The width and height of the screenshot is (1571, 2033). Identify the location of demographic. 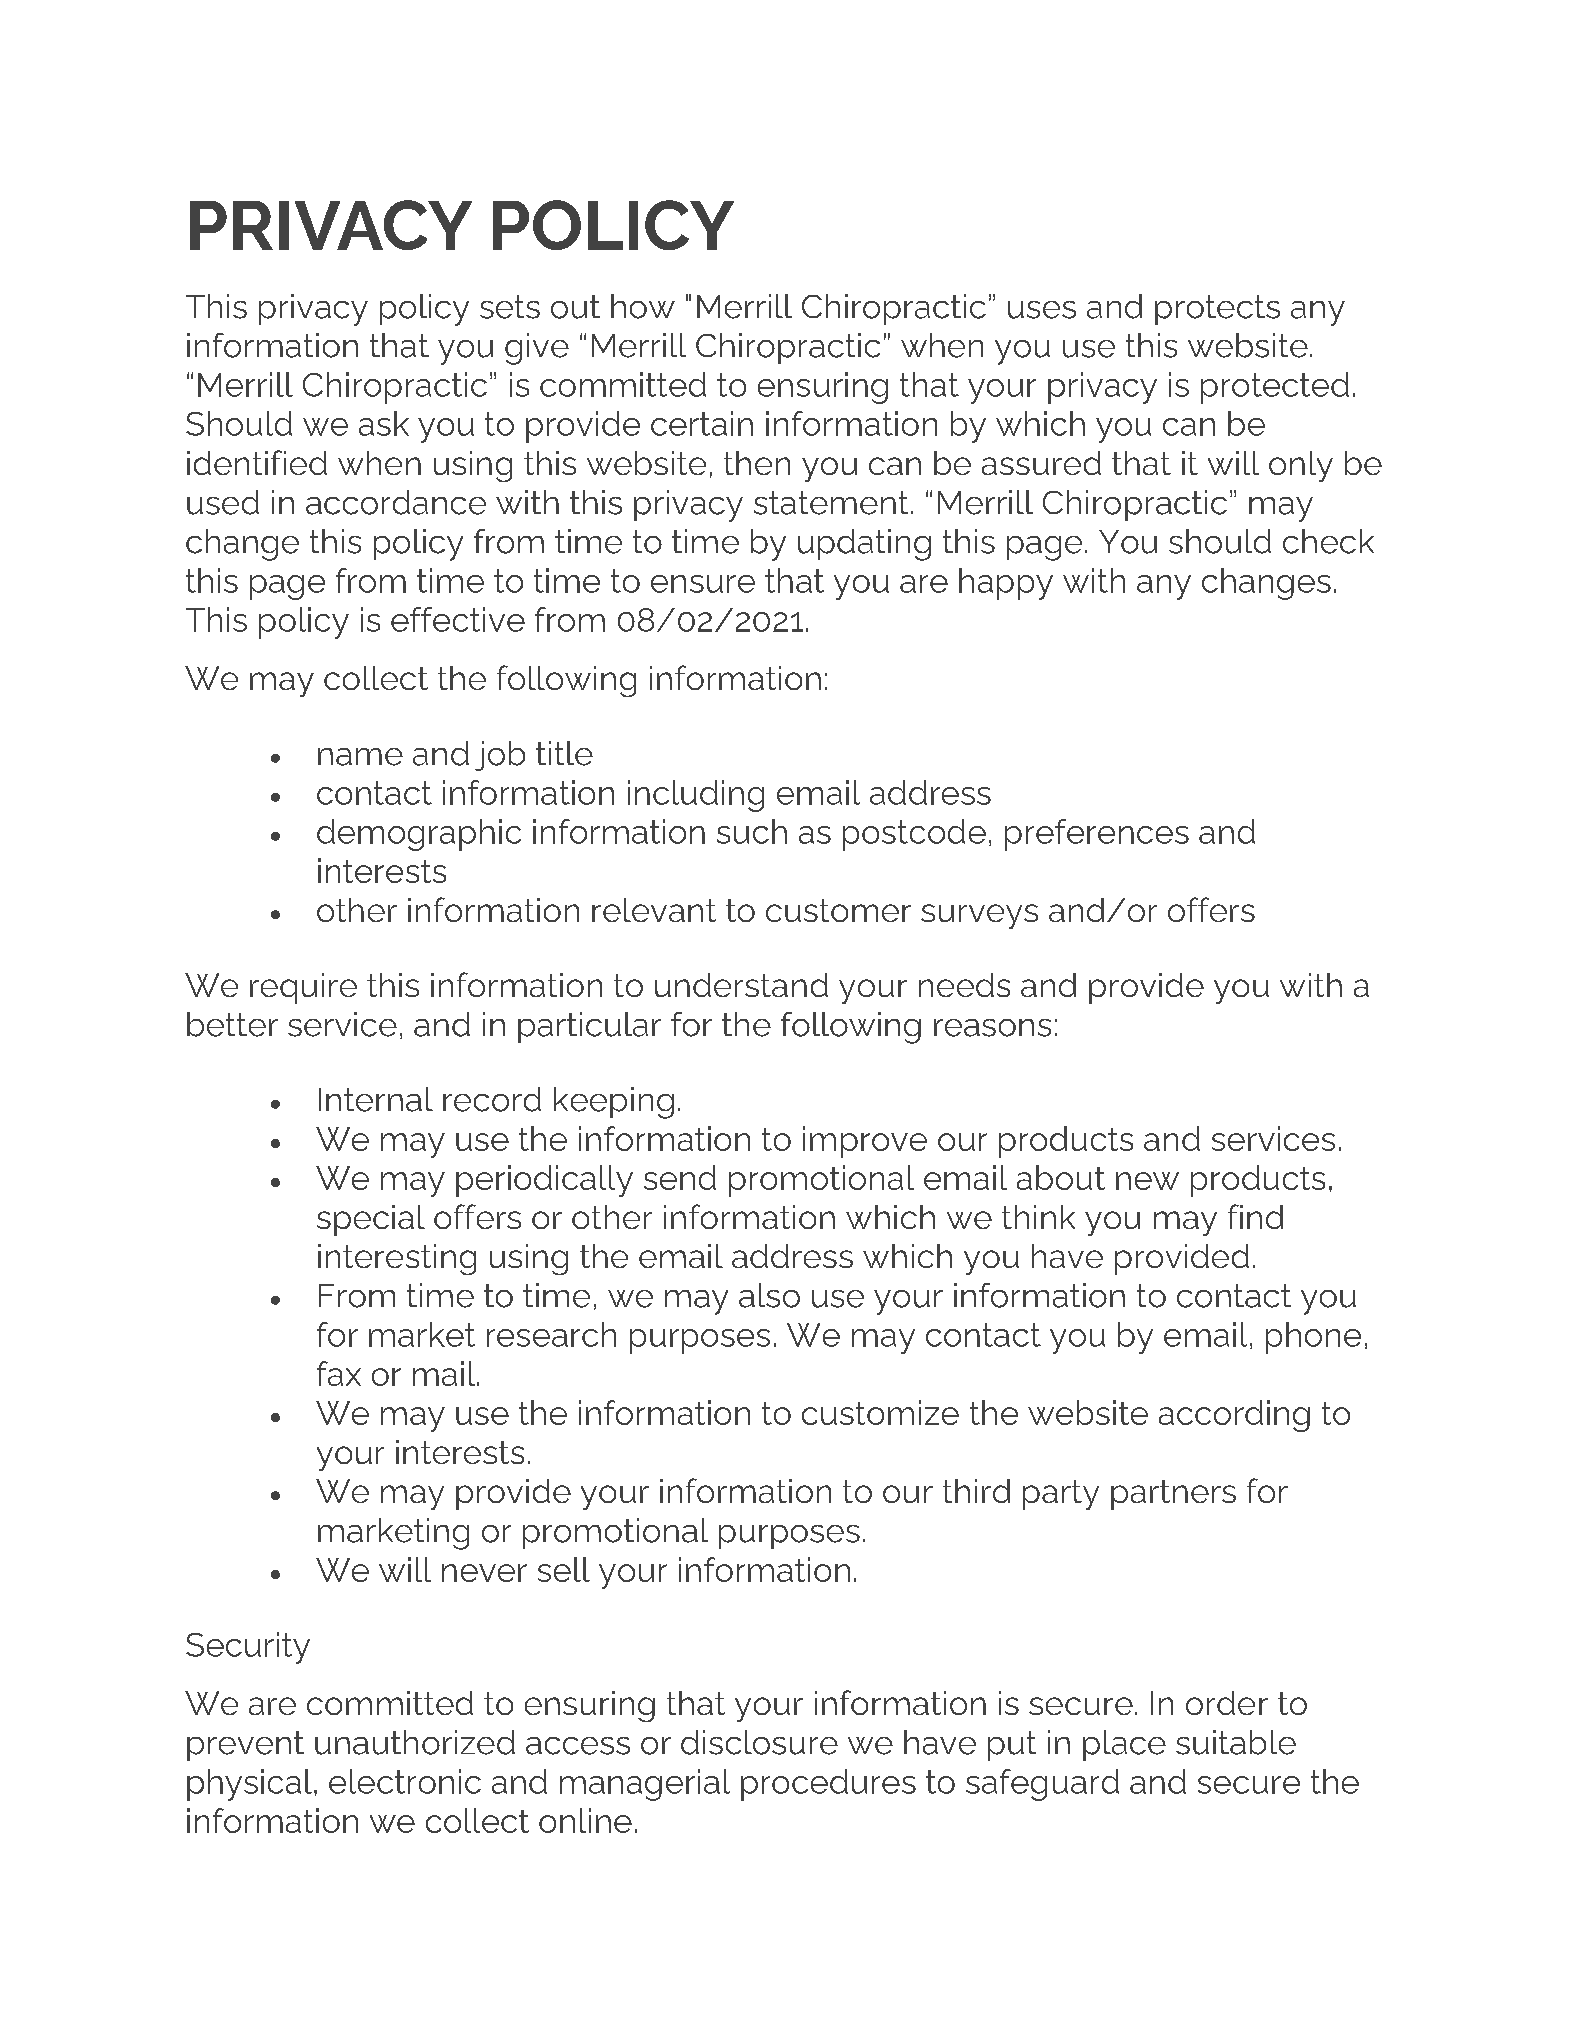
(419, 835).
